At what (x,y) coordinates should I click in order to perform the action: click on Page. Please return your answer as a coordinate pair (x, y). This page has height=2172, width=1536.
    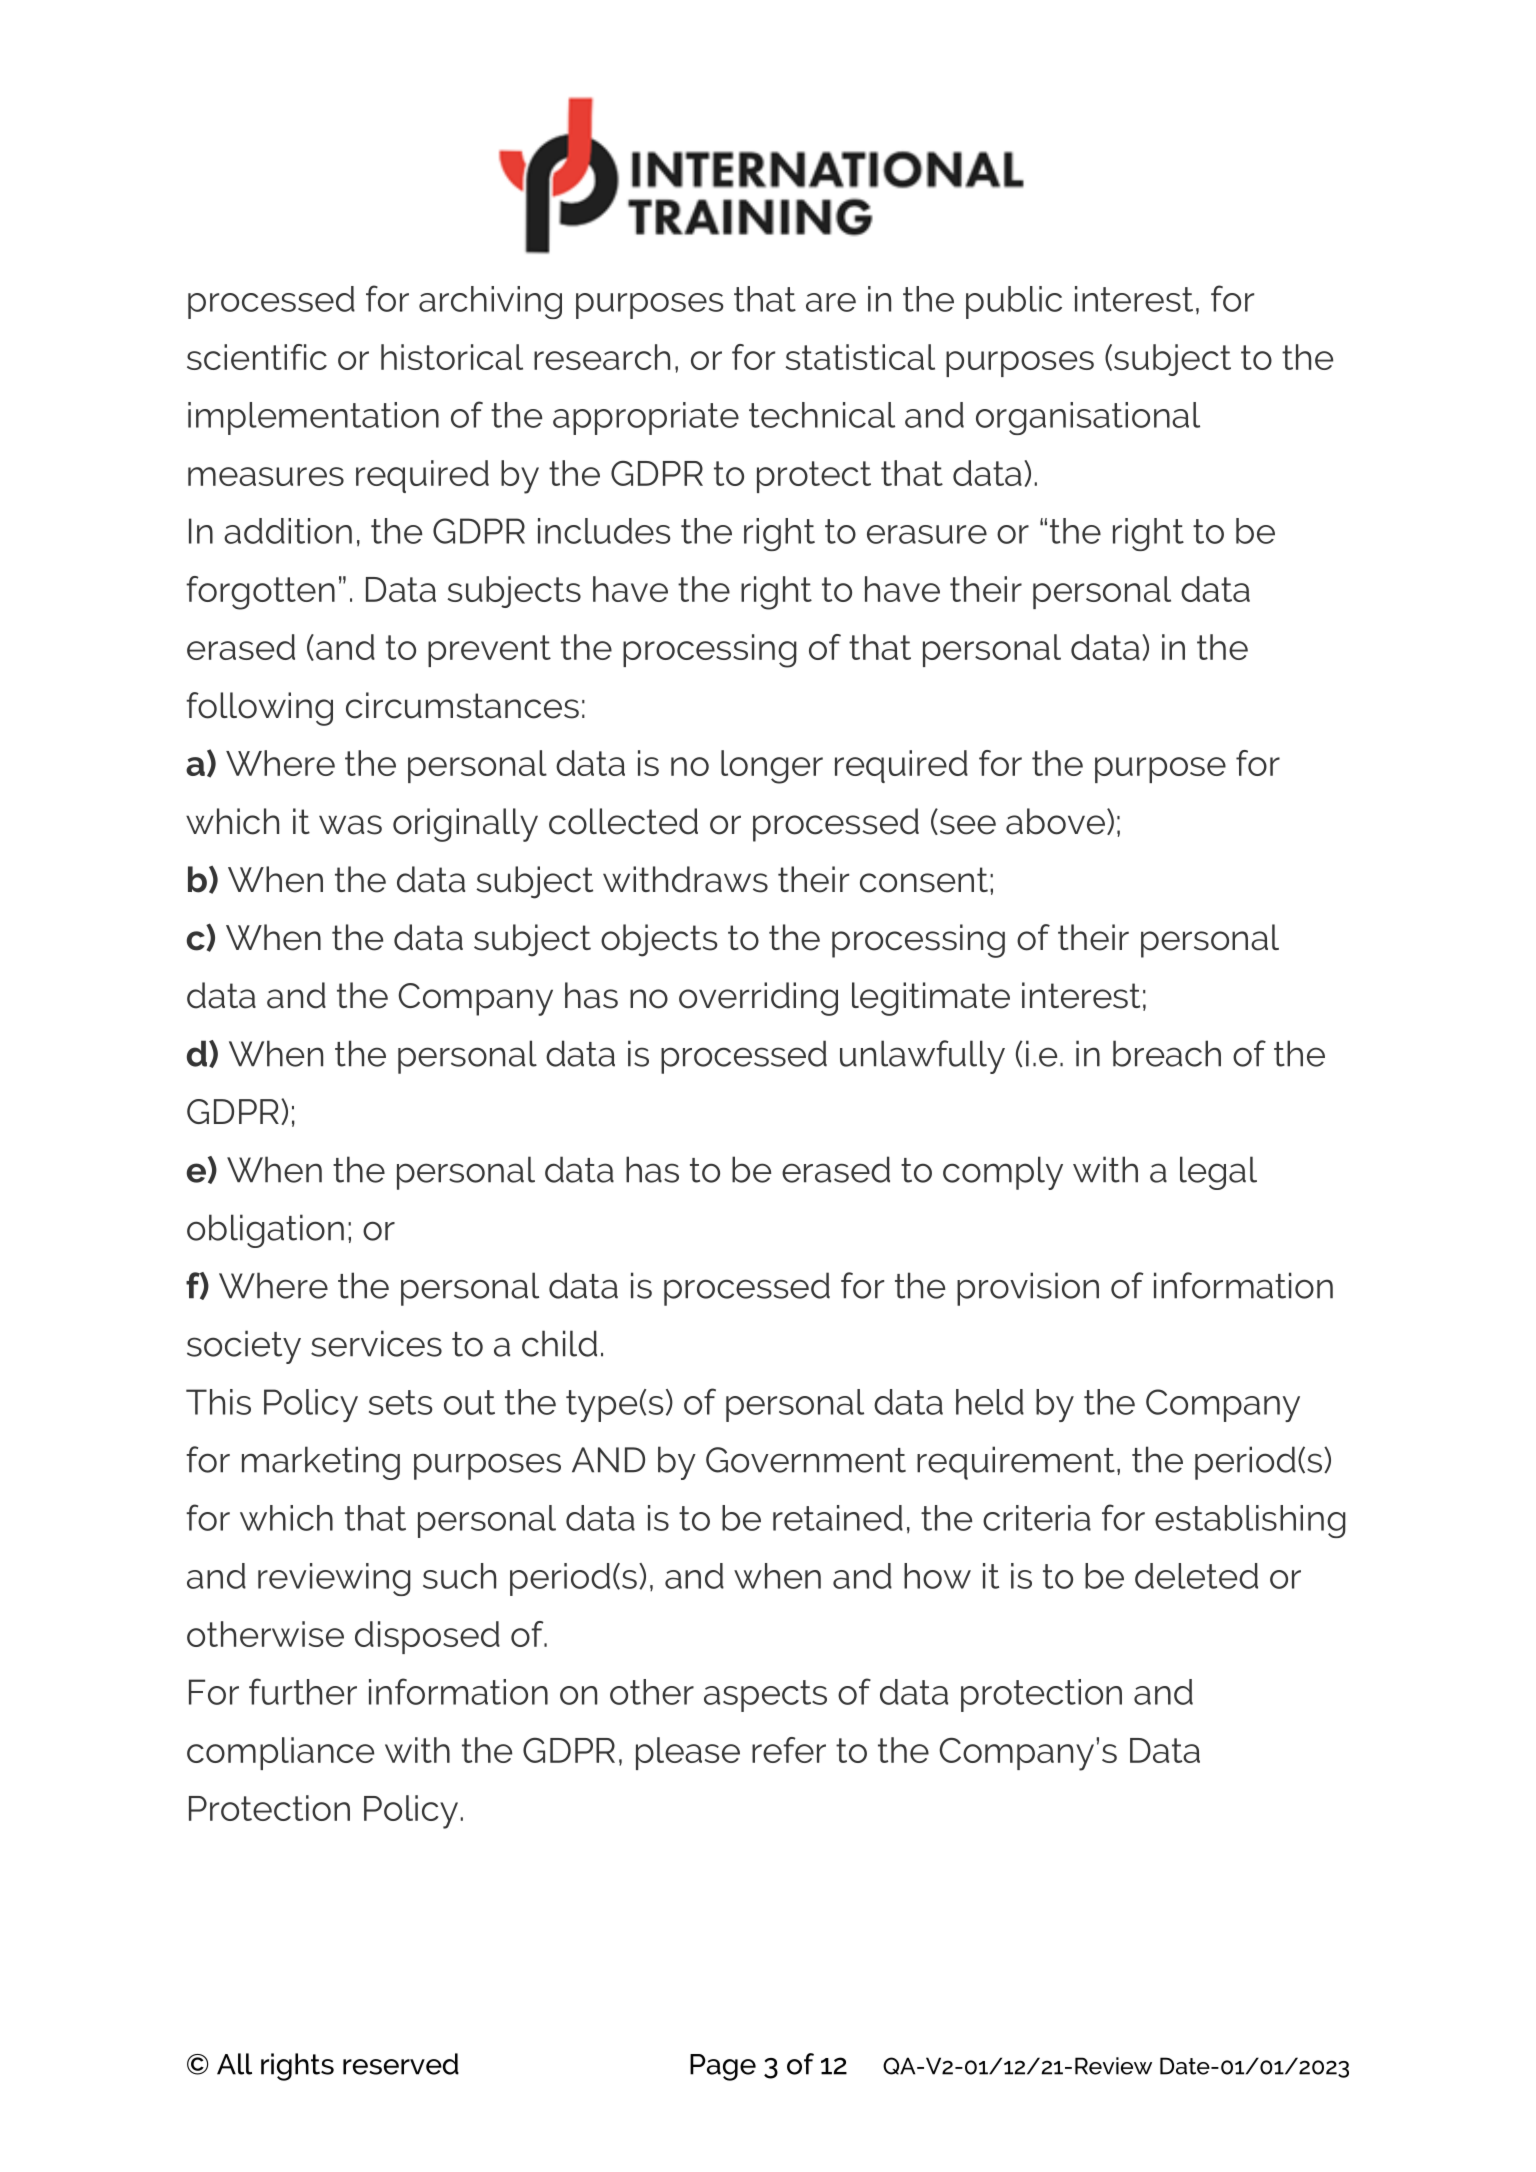
    Looking at the image, I should click on (723, 2067).
